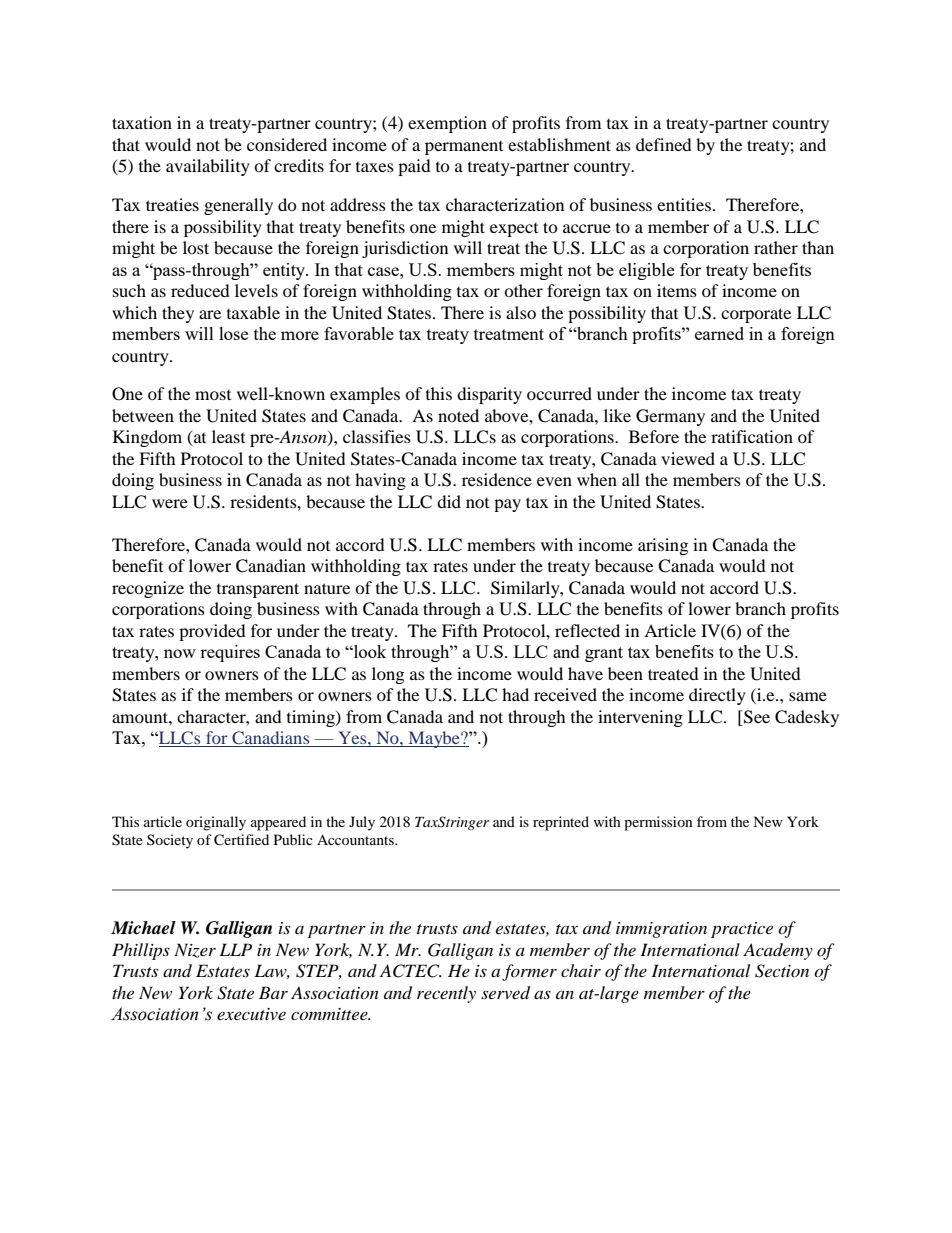 The height and width of the screenshot is (1233, 952). I want to click on executive, so click(251, 1014).
